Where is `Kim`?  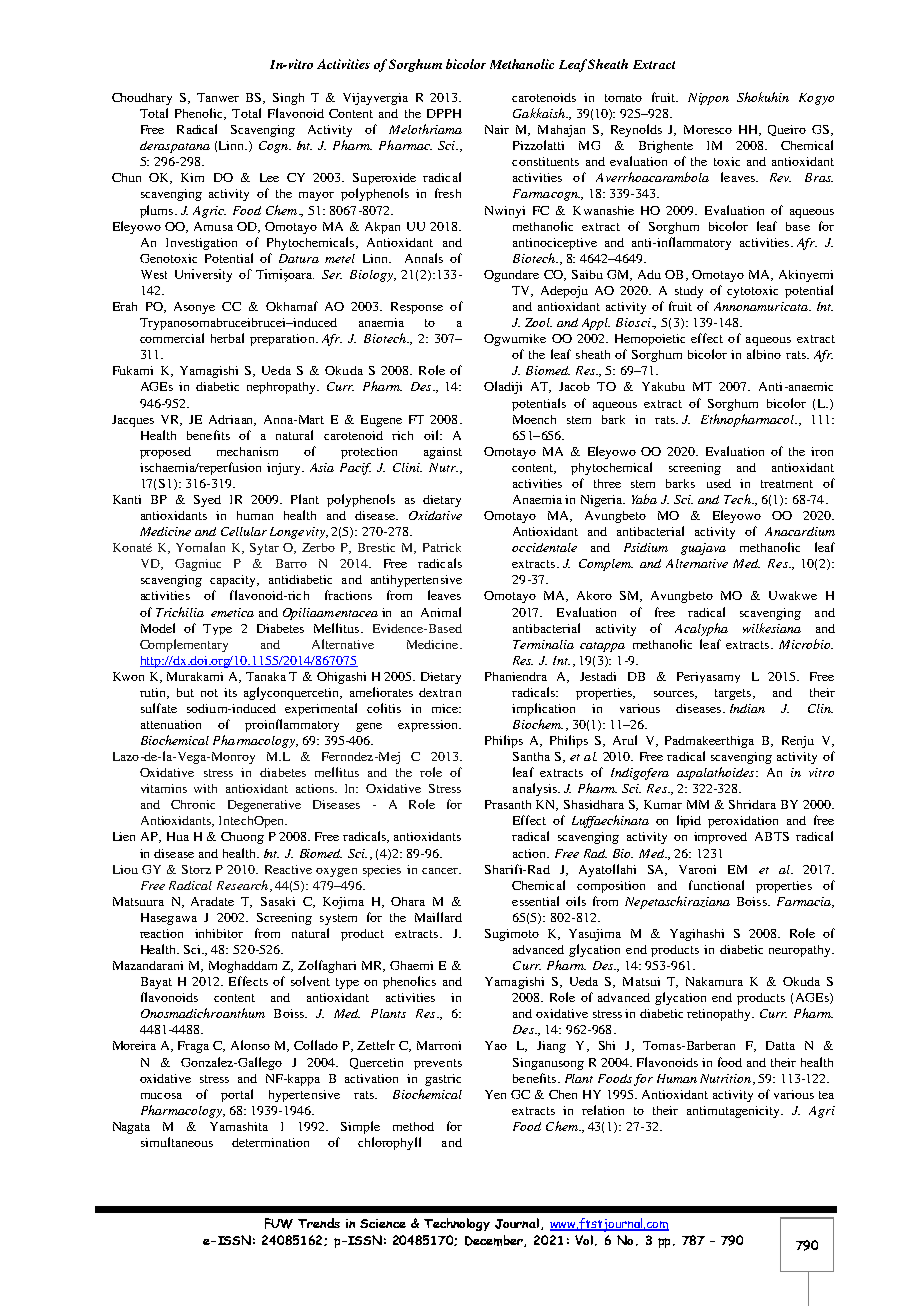 Kim is located at coordinates (192, 177).
